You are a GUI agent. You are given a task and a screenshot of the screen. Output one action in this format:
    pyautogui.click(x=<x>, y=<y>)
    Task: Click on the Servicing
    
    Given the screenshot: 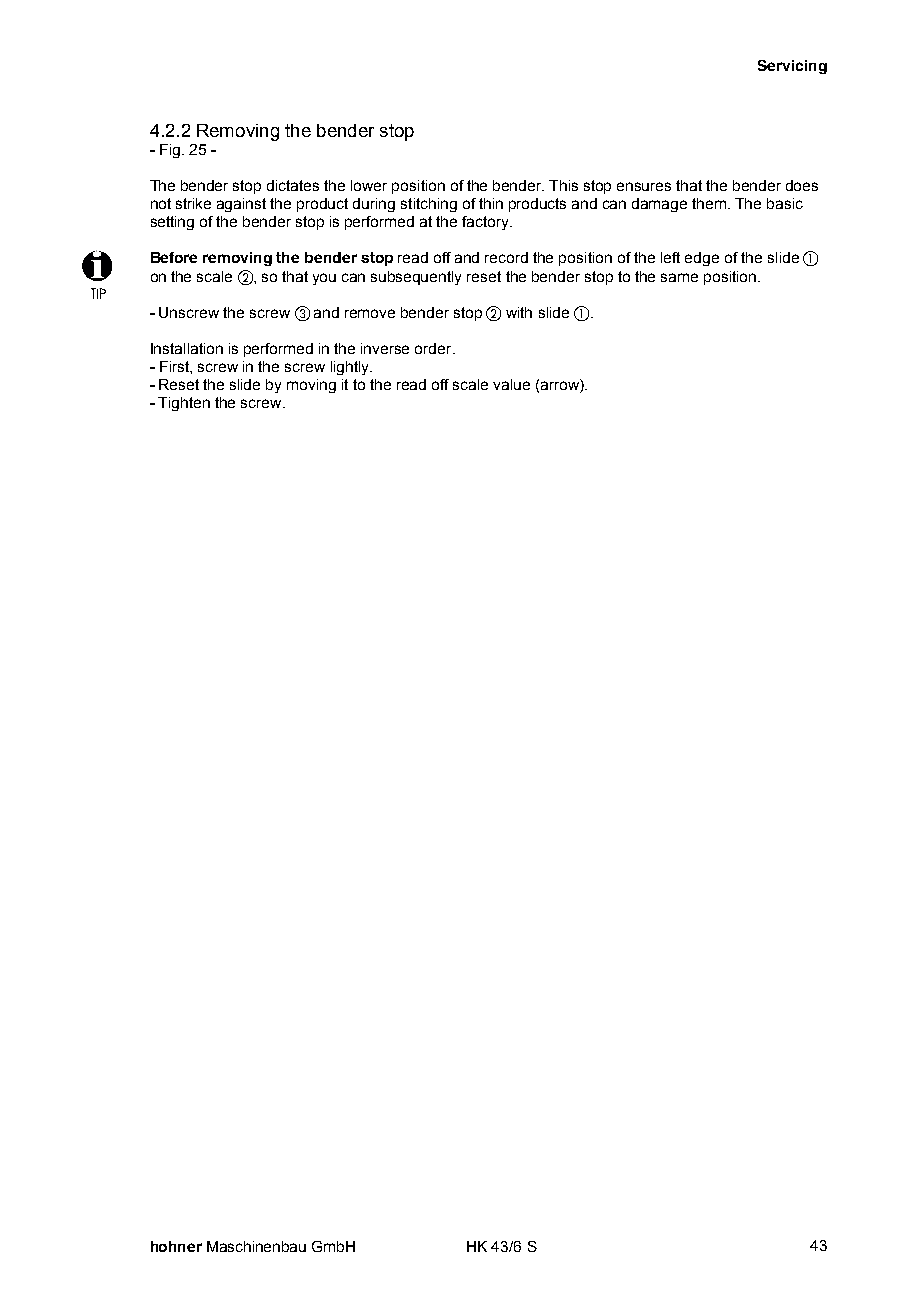 What is the action you would take?
    pyautogui.click(x=792, y=67)
